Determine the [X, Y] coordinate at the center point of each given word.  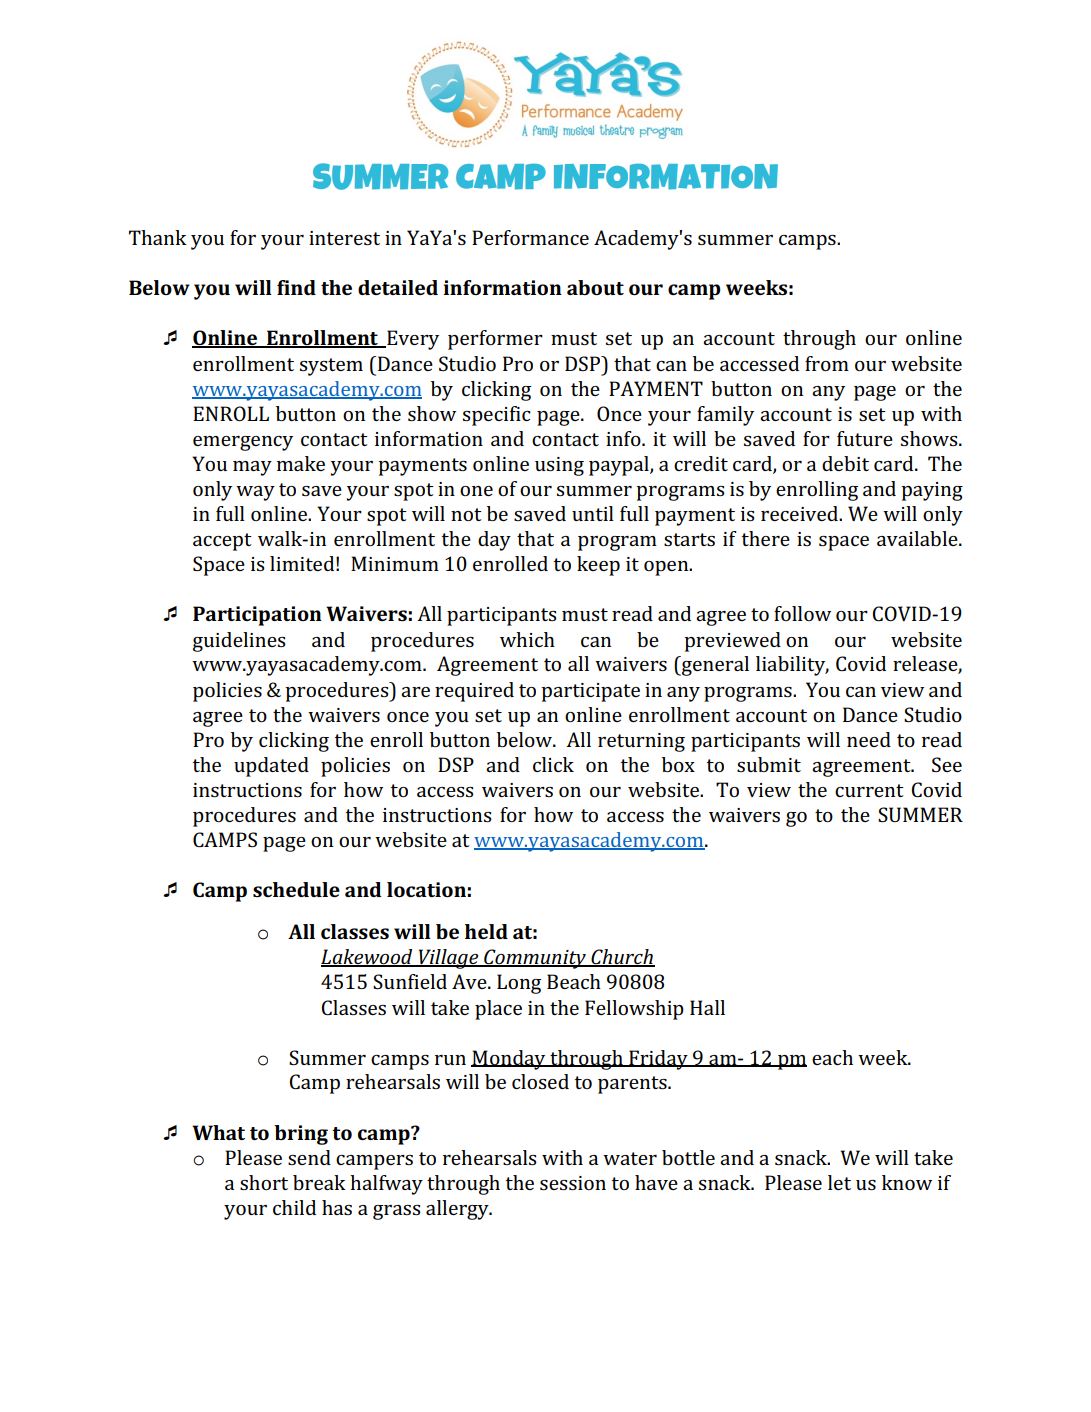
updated [271, 767]
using [559, 466]
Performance [530, 237]
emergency [243, 443]
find [296, 287]
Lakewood [368, 958]
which [527, 639]
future [865, 438]
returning [641, 742]
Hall [707, 1007]
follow [802, 613]
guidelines [239, 642]
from [827, 363]
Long [519, 984]
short [264, 1182]
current [869, 790]
